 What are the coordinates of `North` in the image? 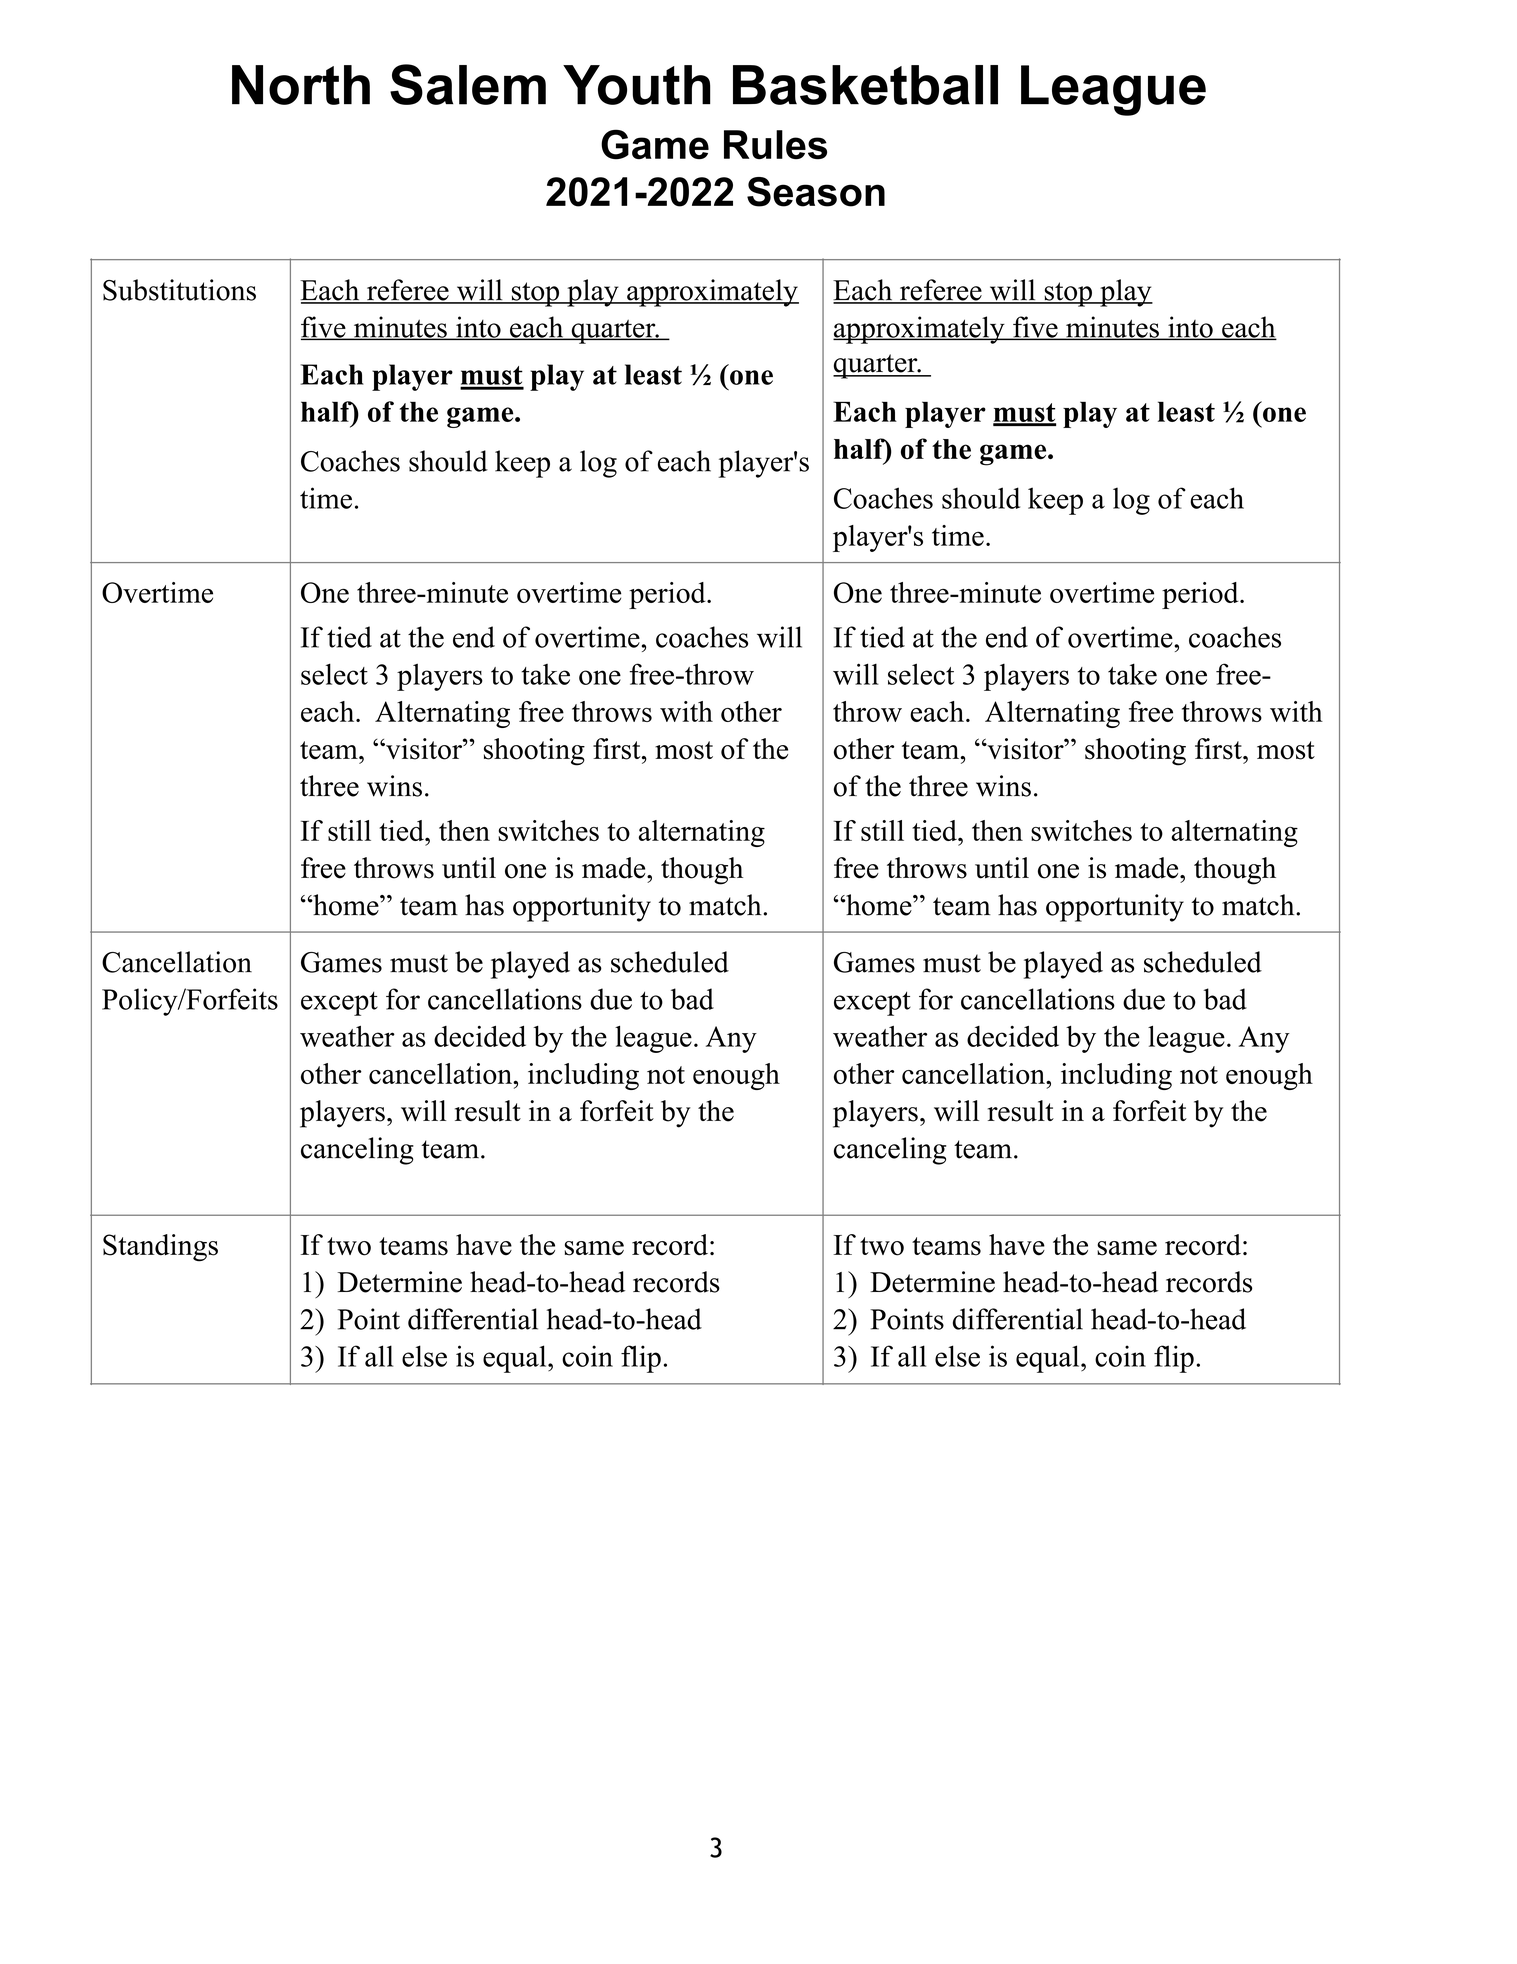 It's located at (301, 85).
